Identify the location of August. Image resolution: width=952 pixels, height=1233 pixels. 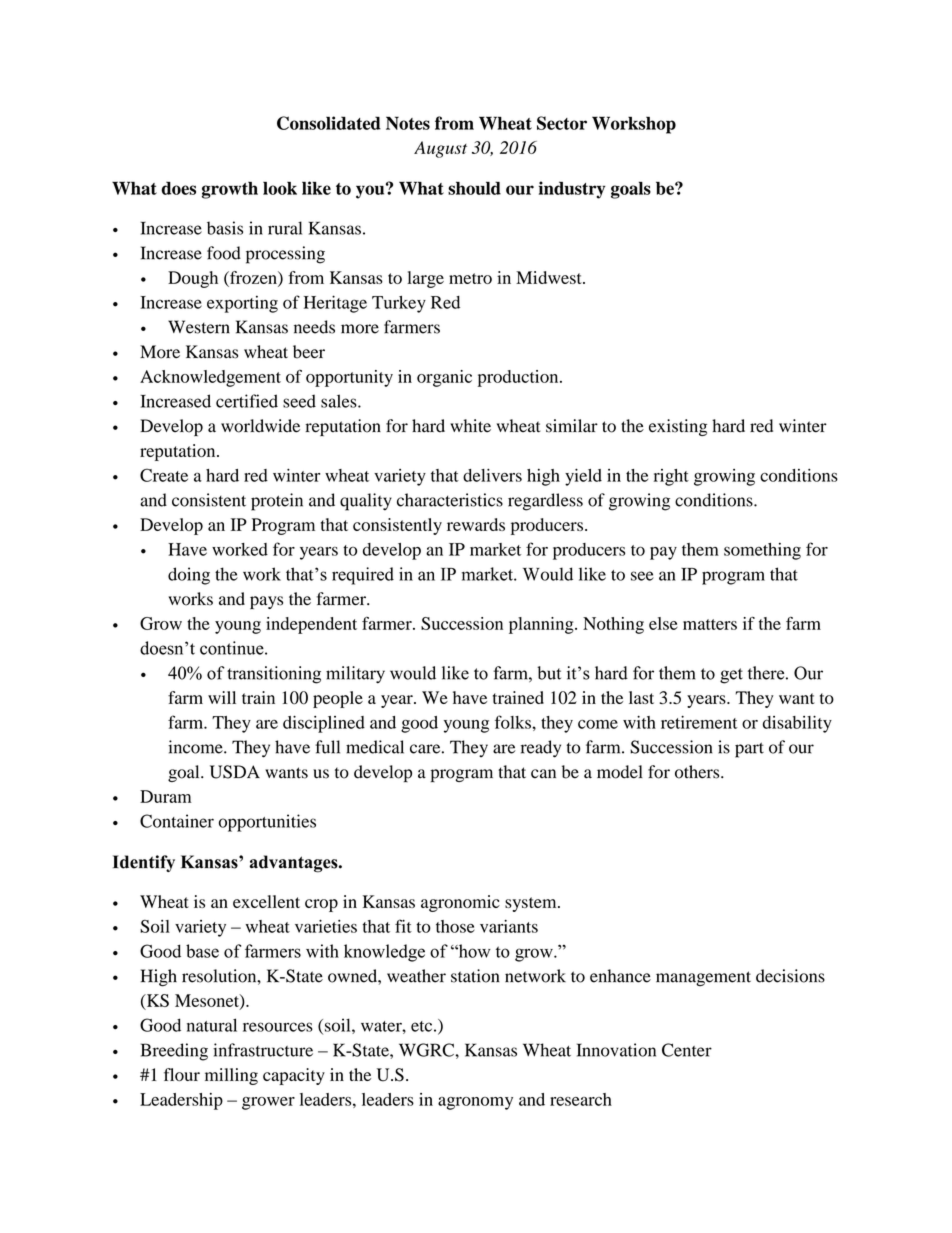
(440, 149).
